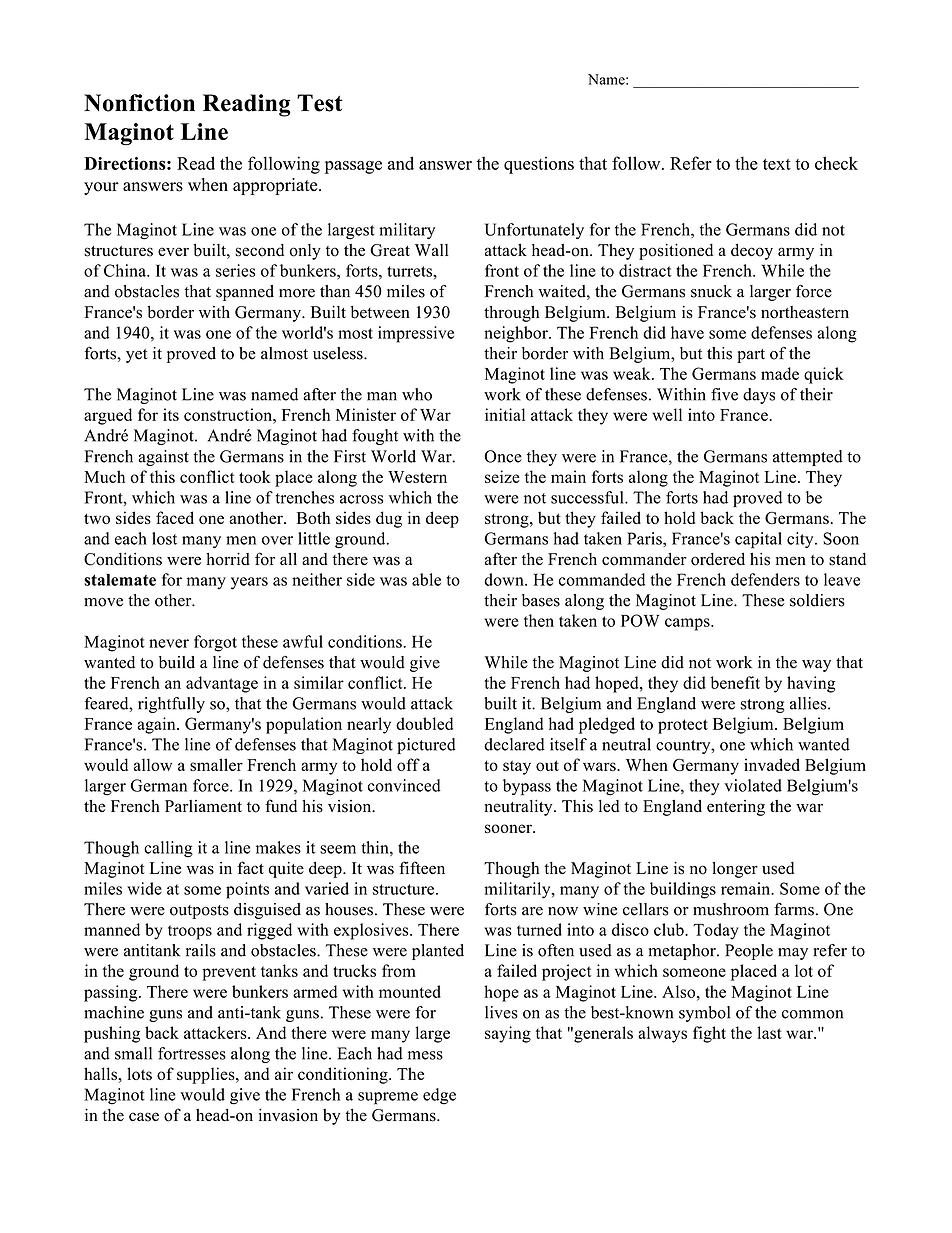  I want to click on mess, so click(425, 1055).
